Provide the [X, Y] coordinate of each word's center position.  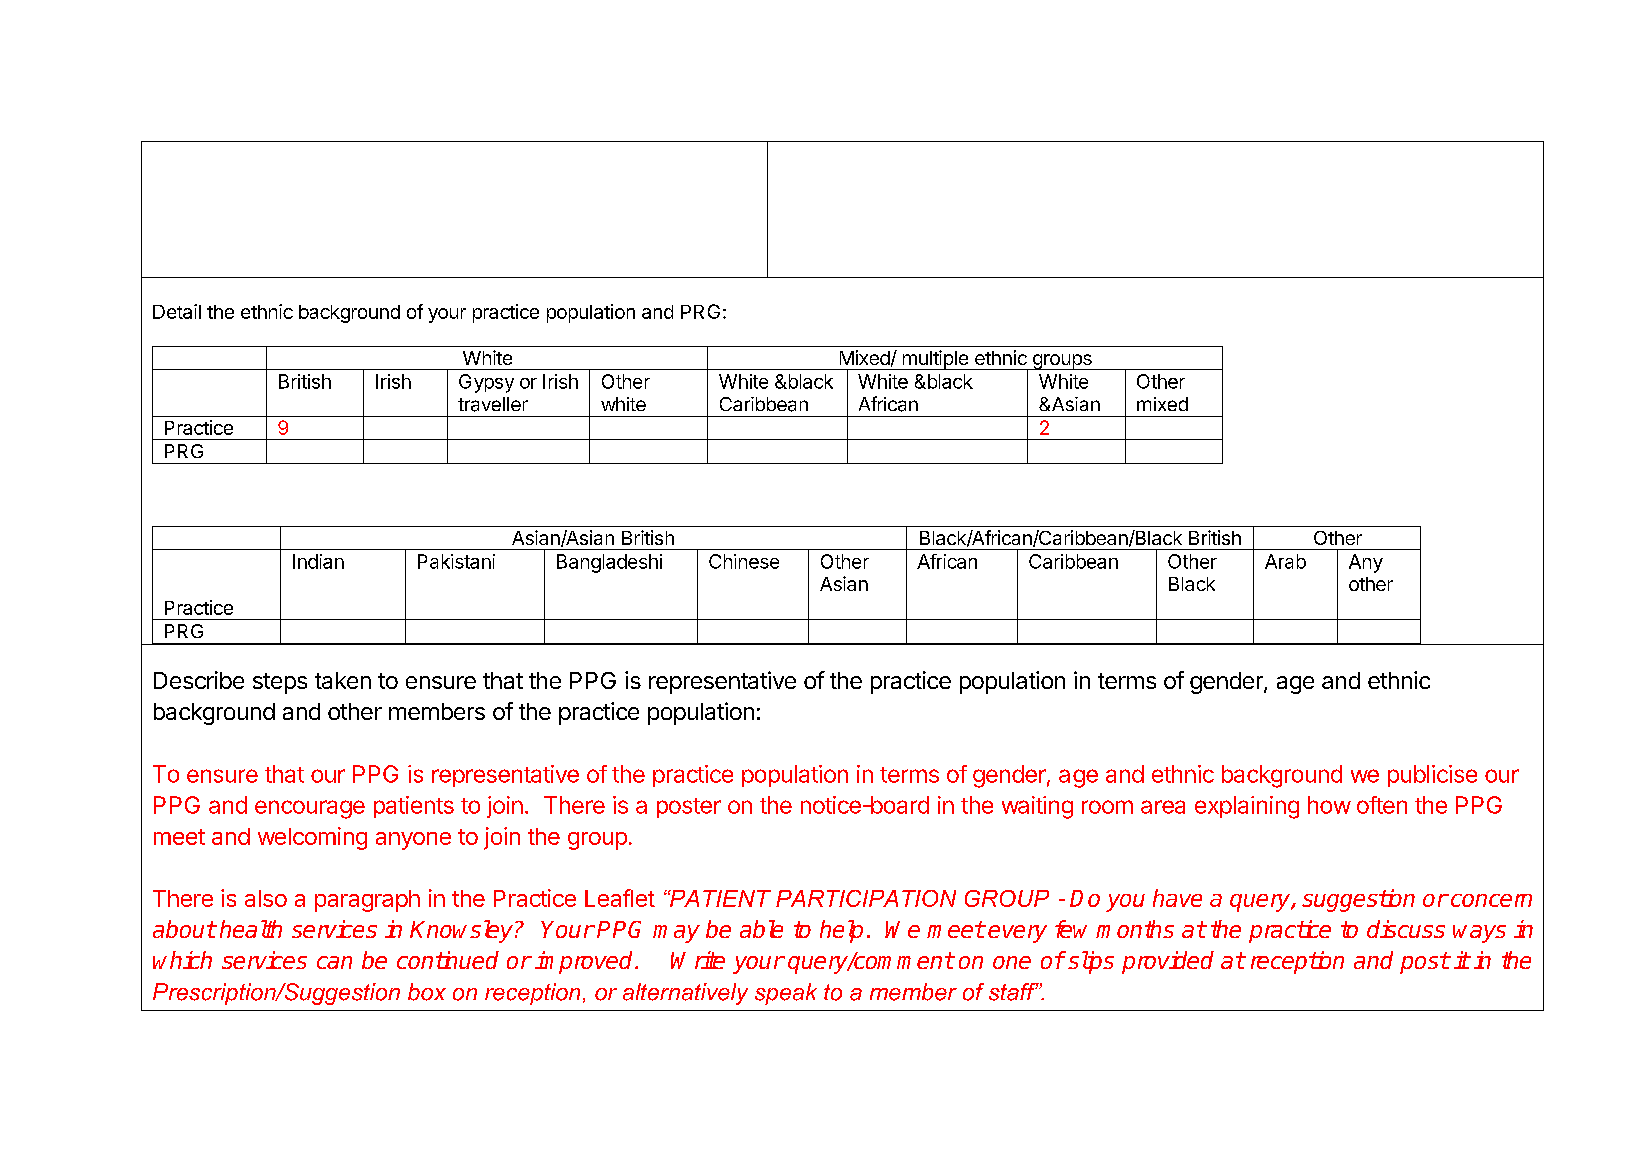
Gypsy [486, 383]
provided [1168, 962]
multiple [935, 360]
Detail [177, 311]
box [427, 992]
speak [786, 994]
